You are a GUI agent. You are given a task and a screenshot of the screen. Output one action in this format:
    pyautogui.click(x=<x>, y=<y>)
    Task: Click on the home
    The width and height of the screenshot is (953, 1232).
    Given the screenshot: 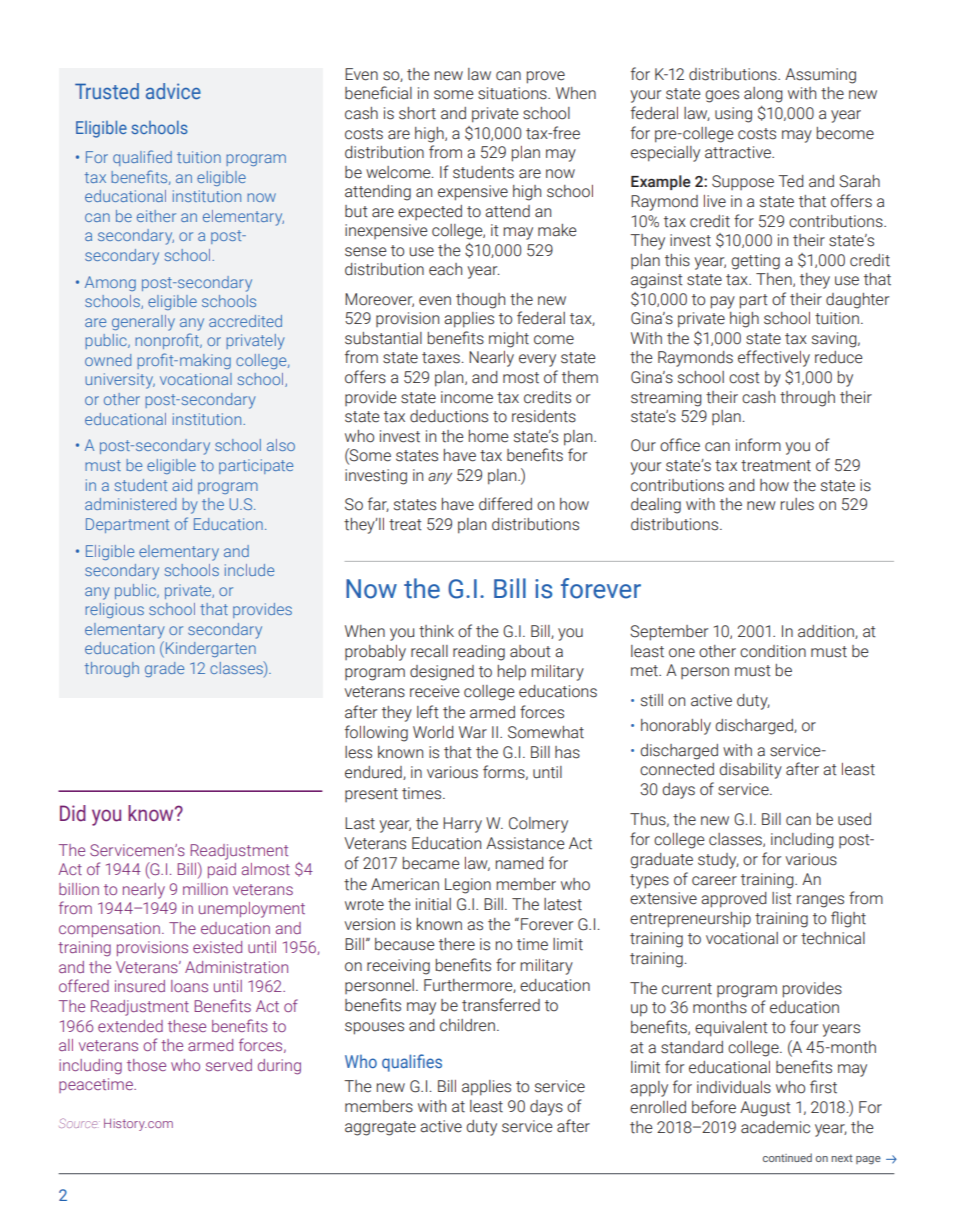 What is the action you would take?
    pyautogui.click(x=489, y=436)
